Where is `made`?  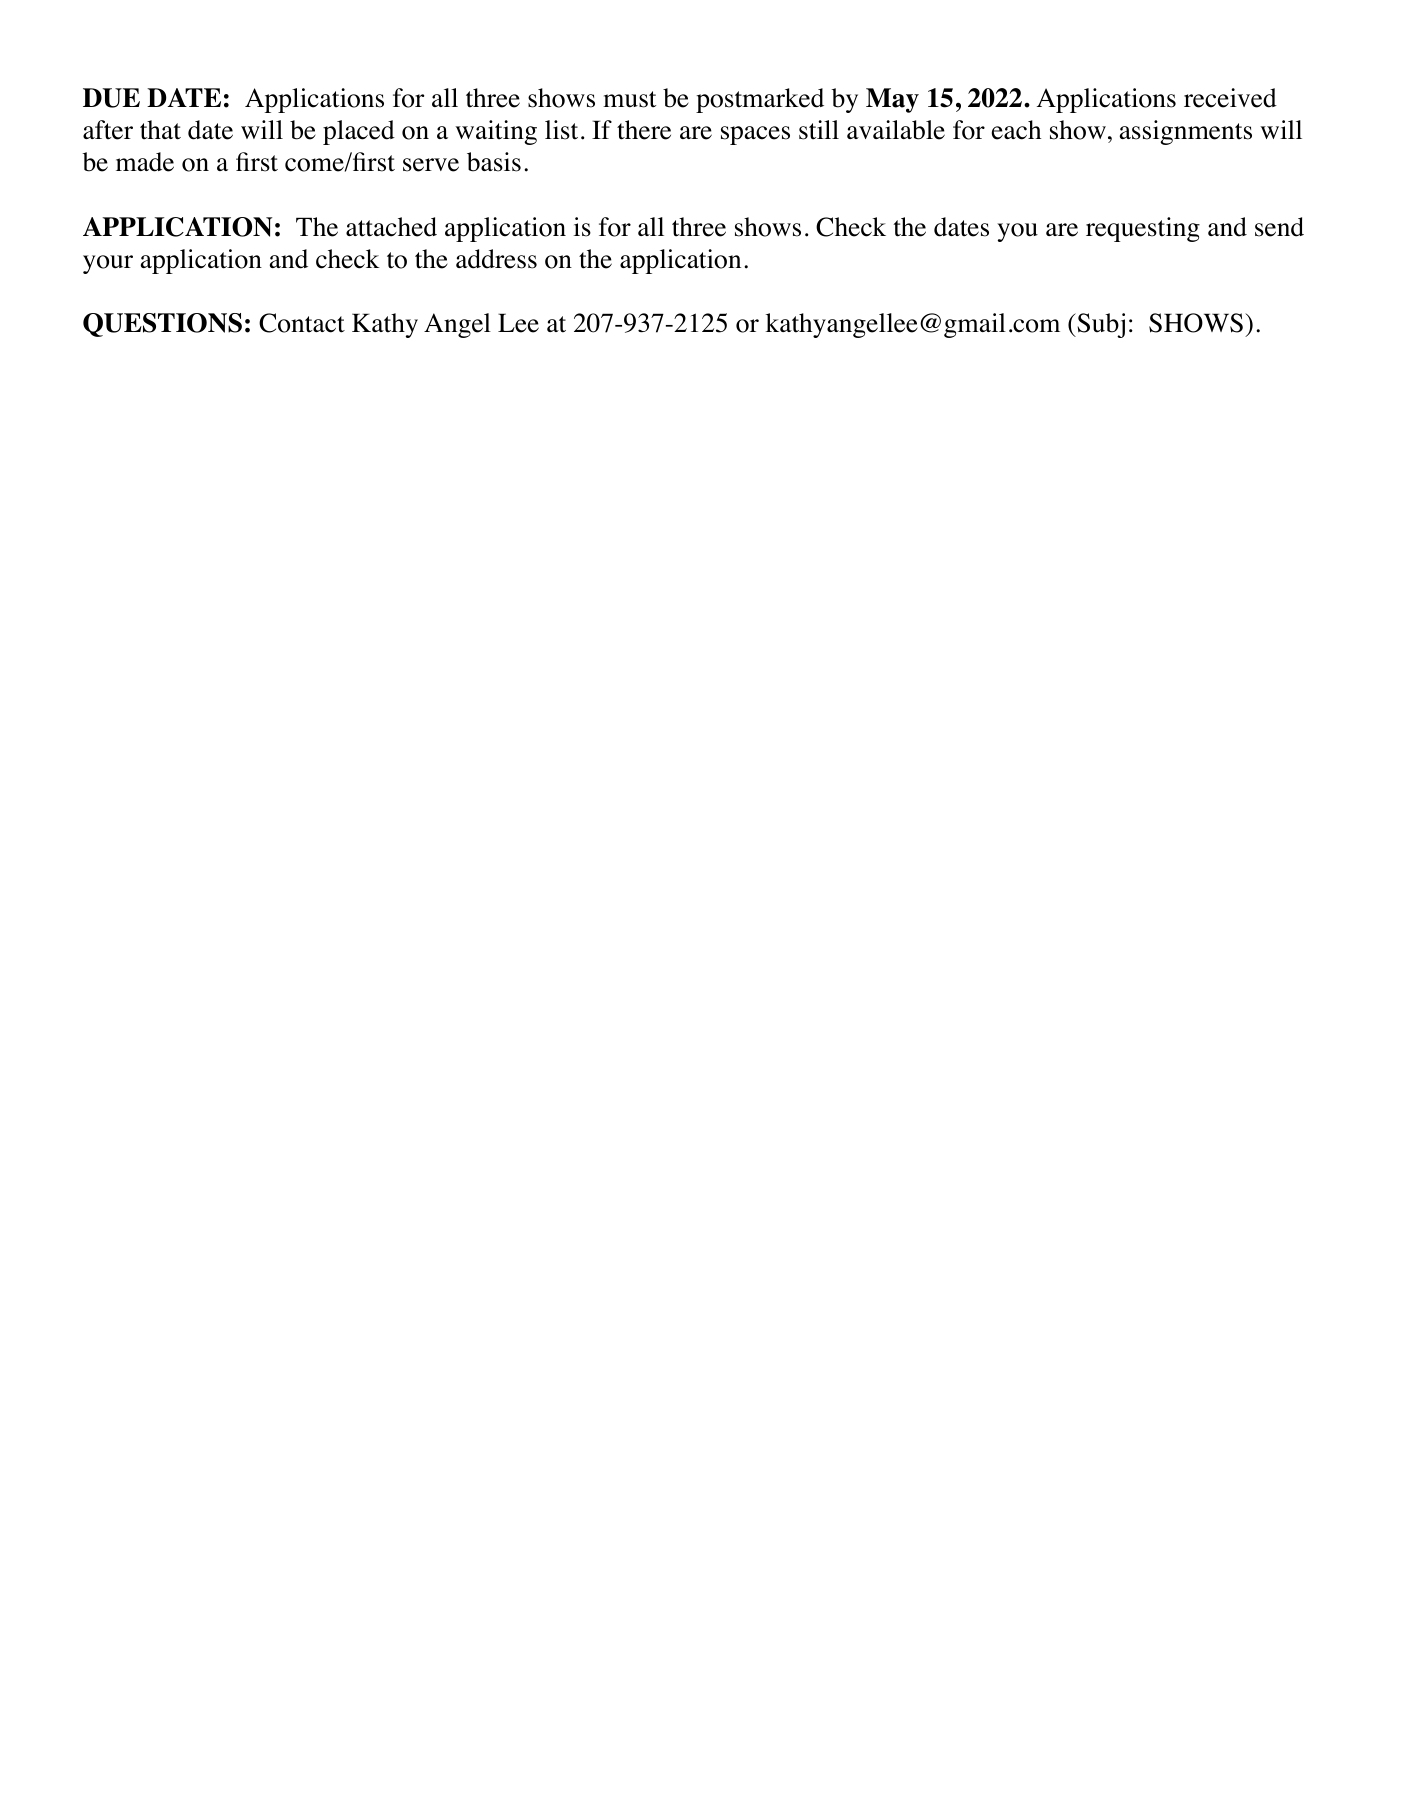
made is located at coordinates (145, 162).
